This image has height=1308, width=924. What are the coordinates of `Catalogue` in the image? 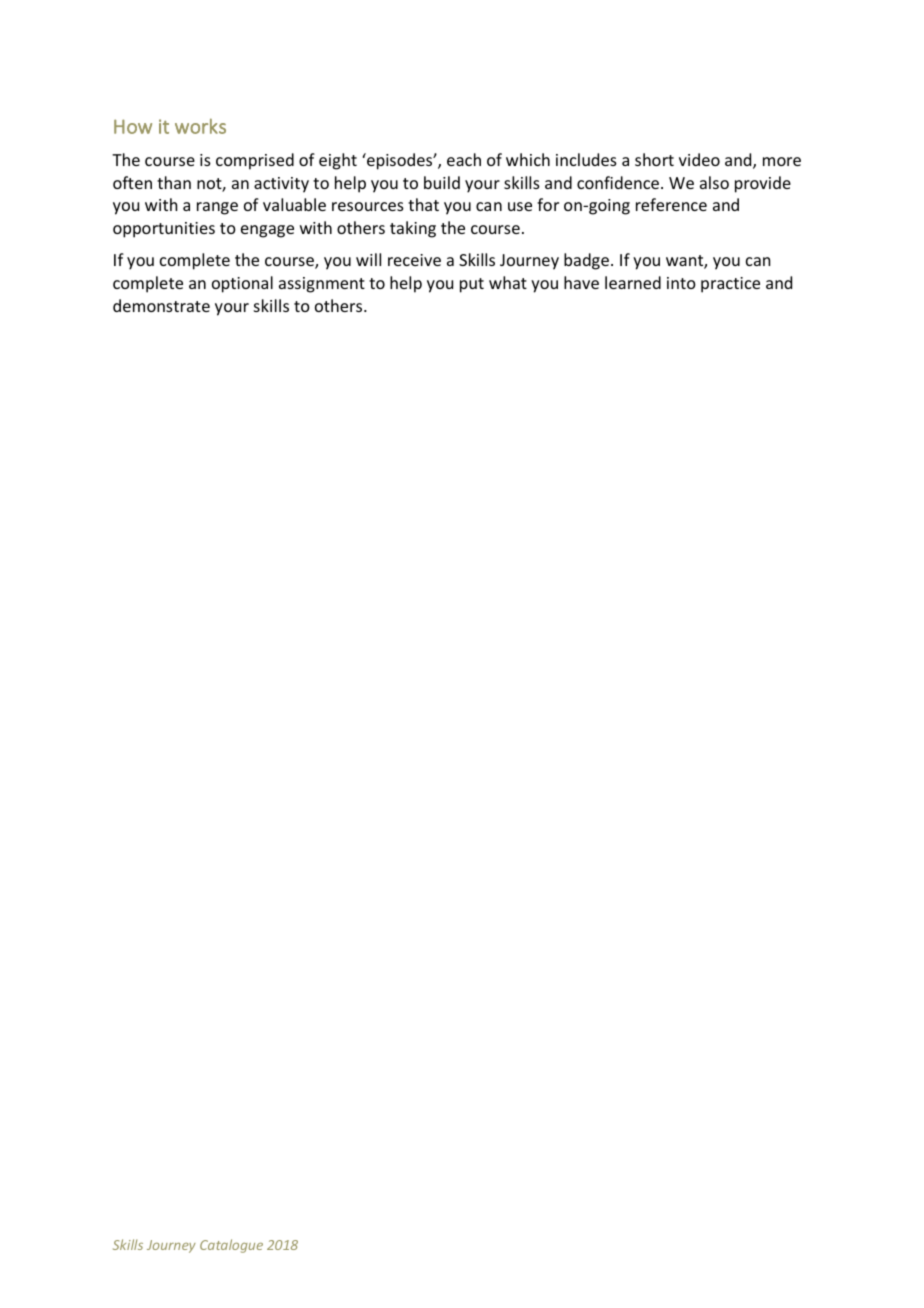 It's located at (231, 1246).
